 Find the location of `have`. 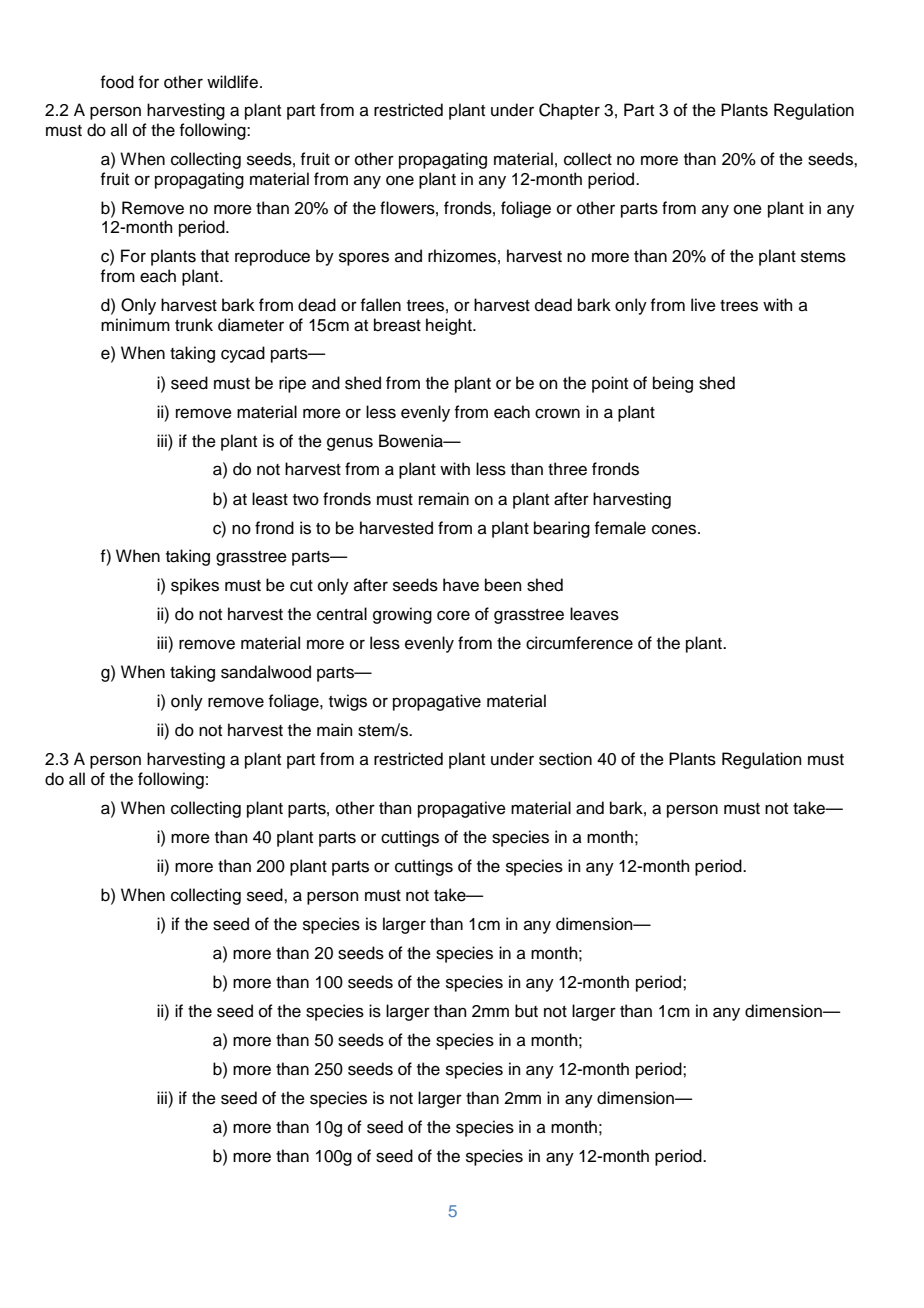

have is located at coordinates (461, 585).
